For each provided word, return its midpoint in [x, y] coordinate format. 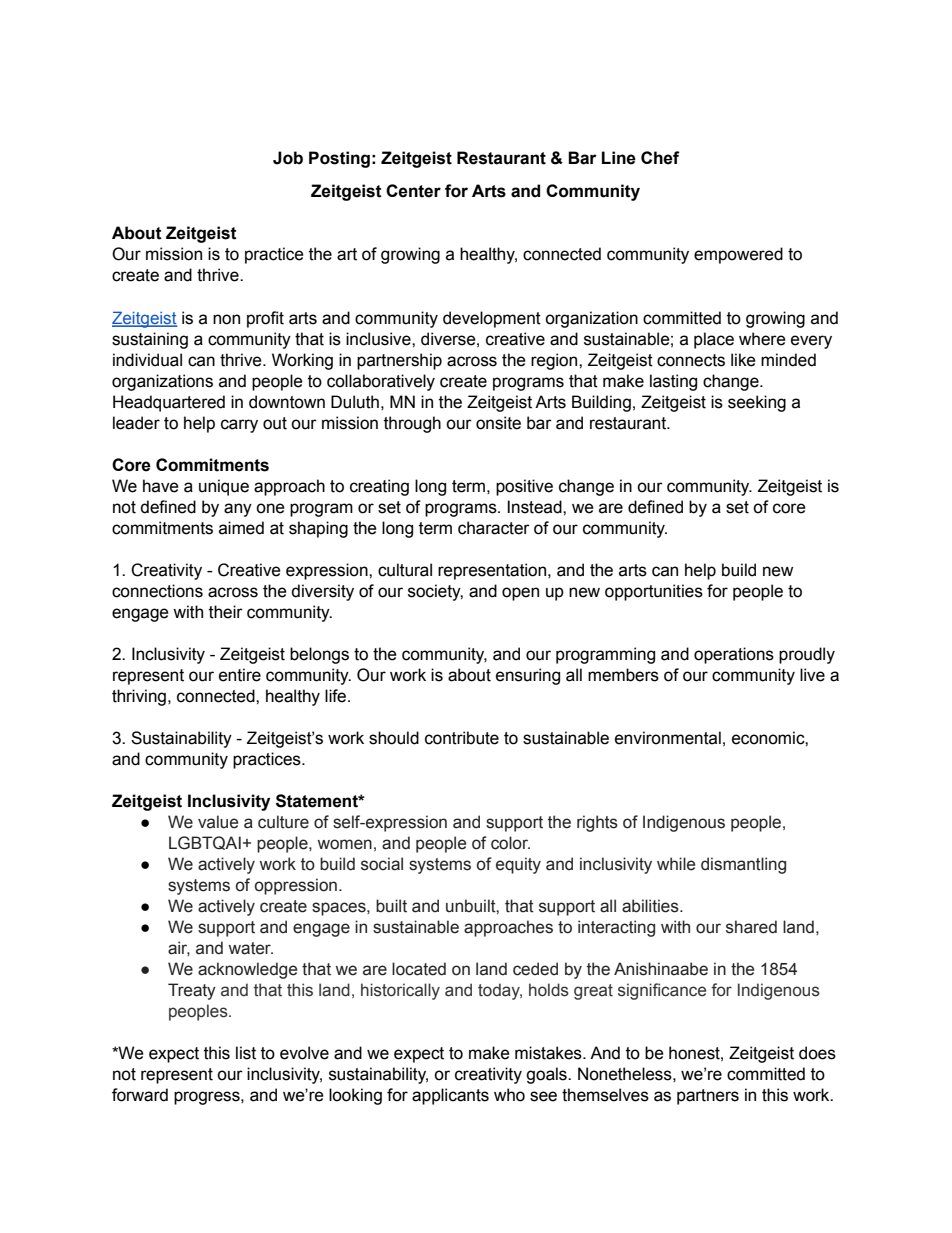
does [817, 1053]
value [218, 822]
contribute [462, 738]
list [246, 1053]
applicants [450, 1096]
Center [413, 191]
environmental [668, 738]
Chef [660, 158]
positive [524, 487]
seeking [757, 403]
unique [224, 487]
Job [288, 158]
